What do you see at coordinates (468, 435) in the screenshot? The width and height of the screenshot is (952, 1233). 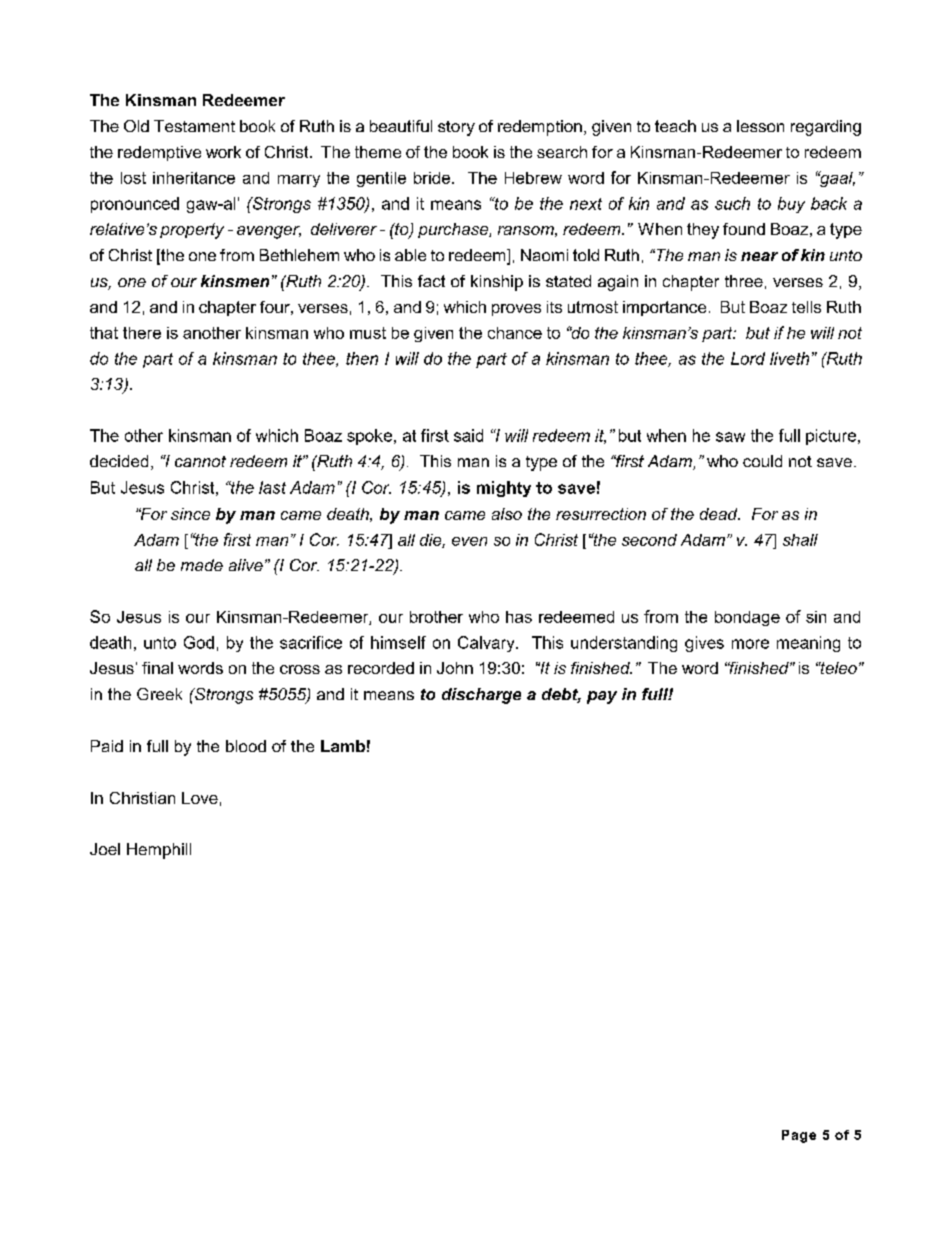 I see `said` at bounding box center [468, 435].
